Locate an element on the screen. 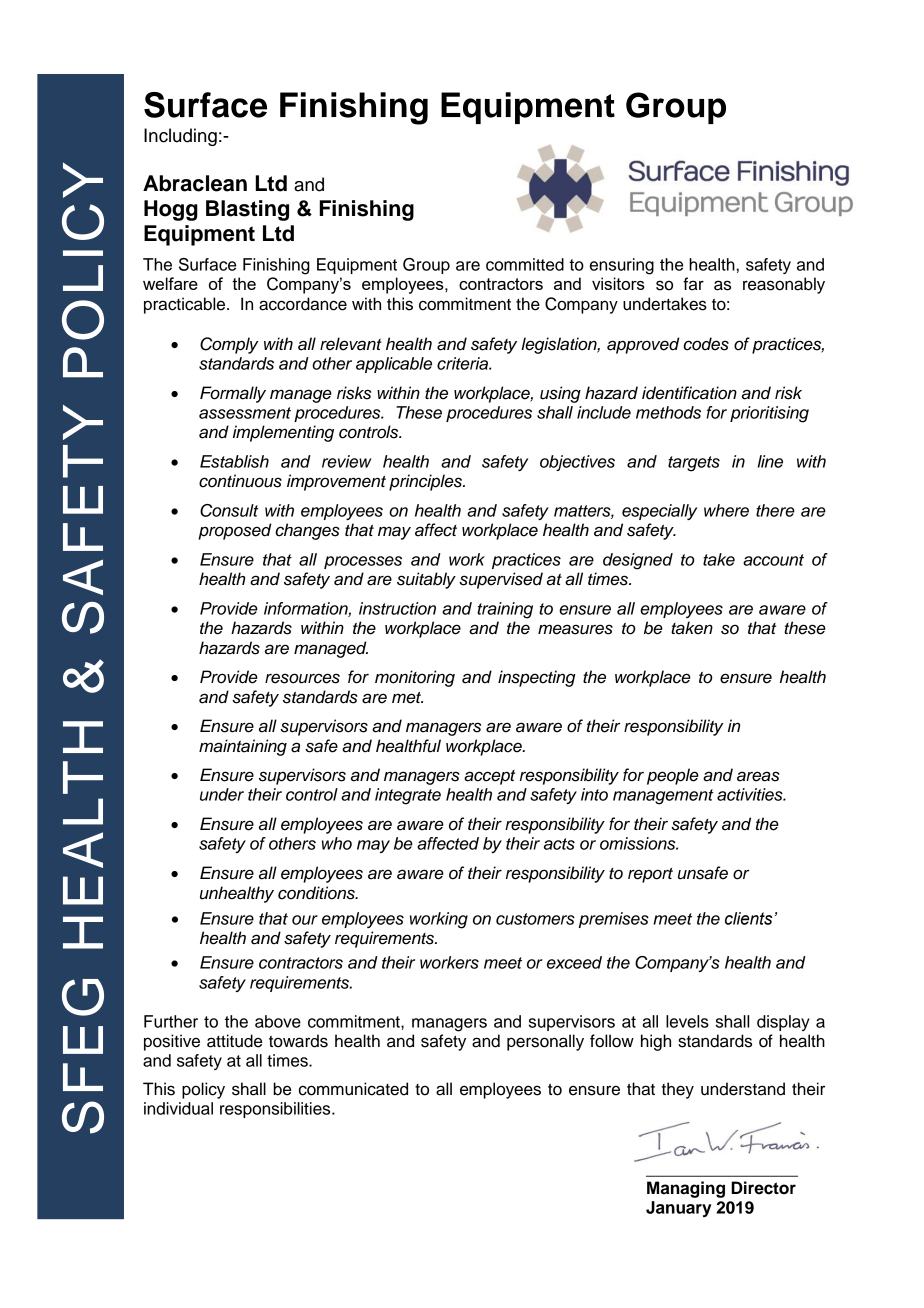 The height and width of the screenshot is (1308, 924). committed is located at coordinates (525, 264).
